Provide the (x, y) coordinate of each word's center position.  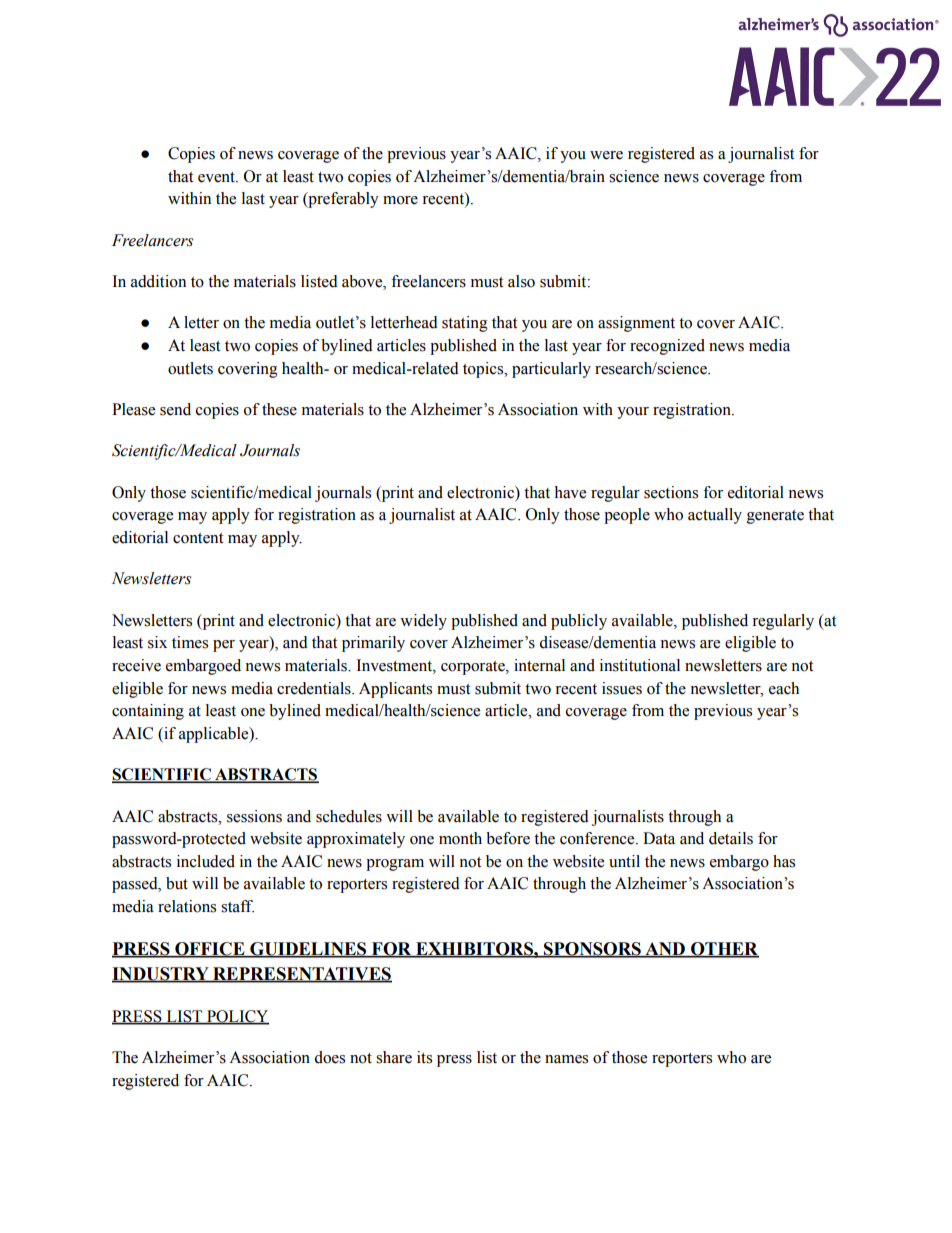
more (400, 200)
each (784, 688)
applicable (215, 735)
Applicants (395, 690)
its (424, 1057)
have (570, 492)
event (217, 177)
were (606, 155)
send (175, 409)
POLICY (237, 1017)
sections (671, 492)
